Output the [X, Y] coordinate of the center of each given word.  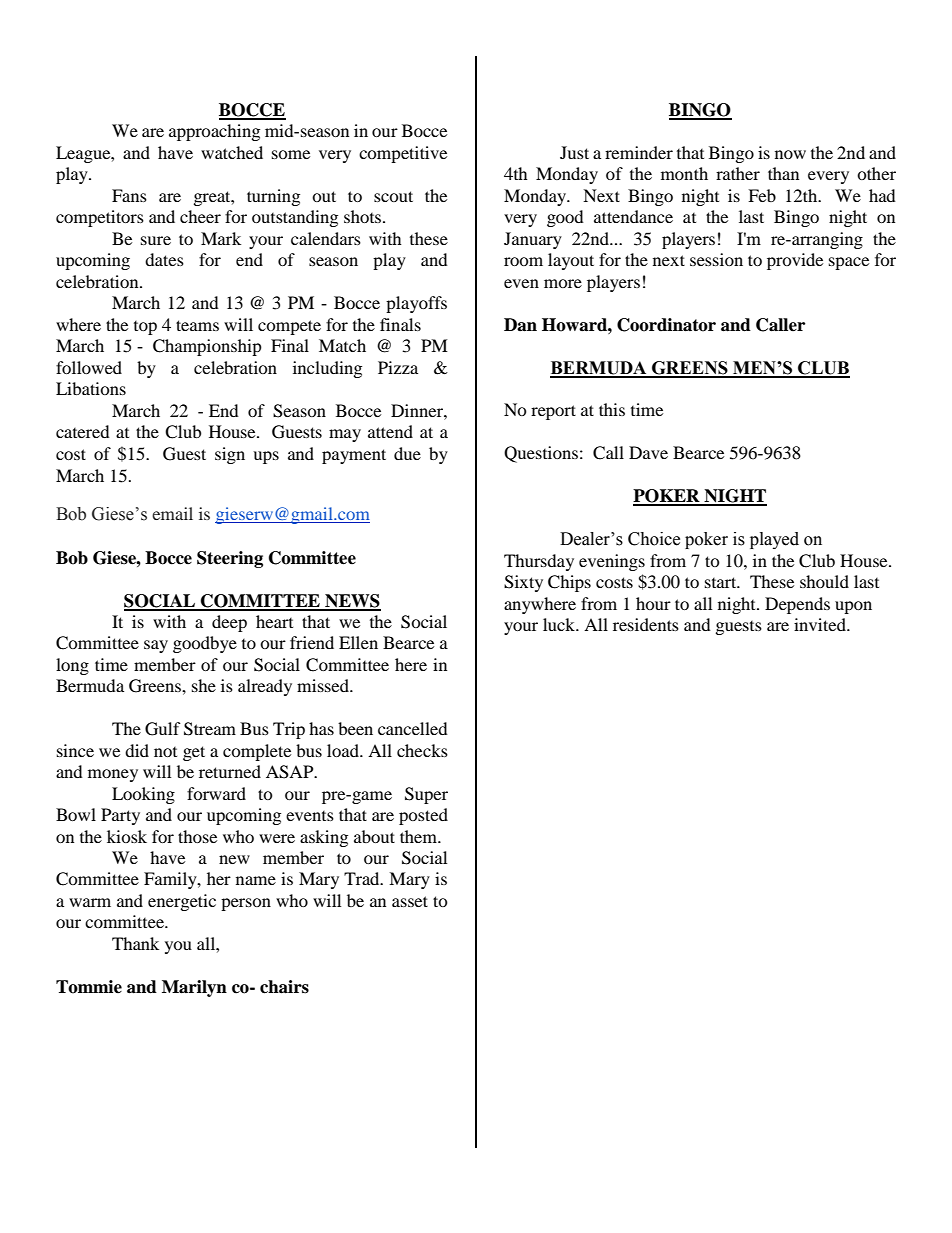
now [790, 154]
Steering [230, 559]
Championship [207, 347]
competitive [403, 154]
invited [821, 624]
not [165, 752]
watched [232, 152]
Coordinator [666, 325]
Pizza [398, 367]
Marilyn [194, 988]
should [824, 581]
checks [422, 750]
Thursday [539, 562]
